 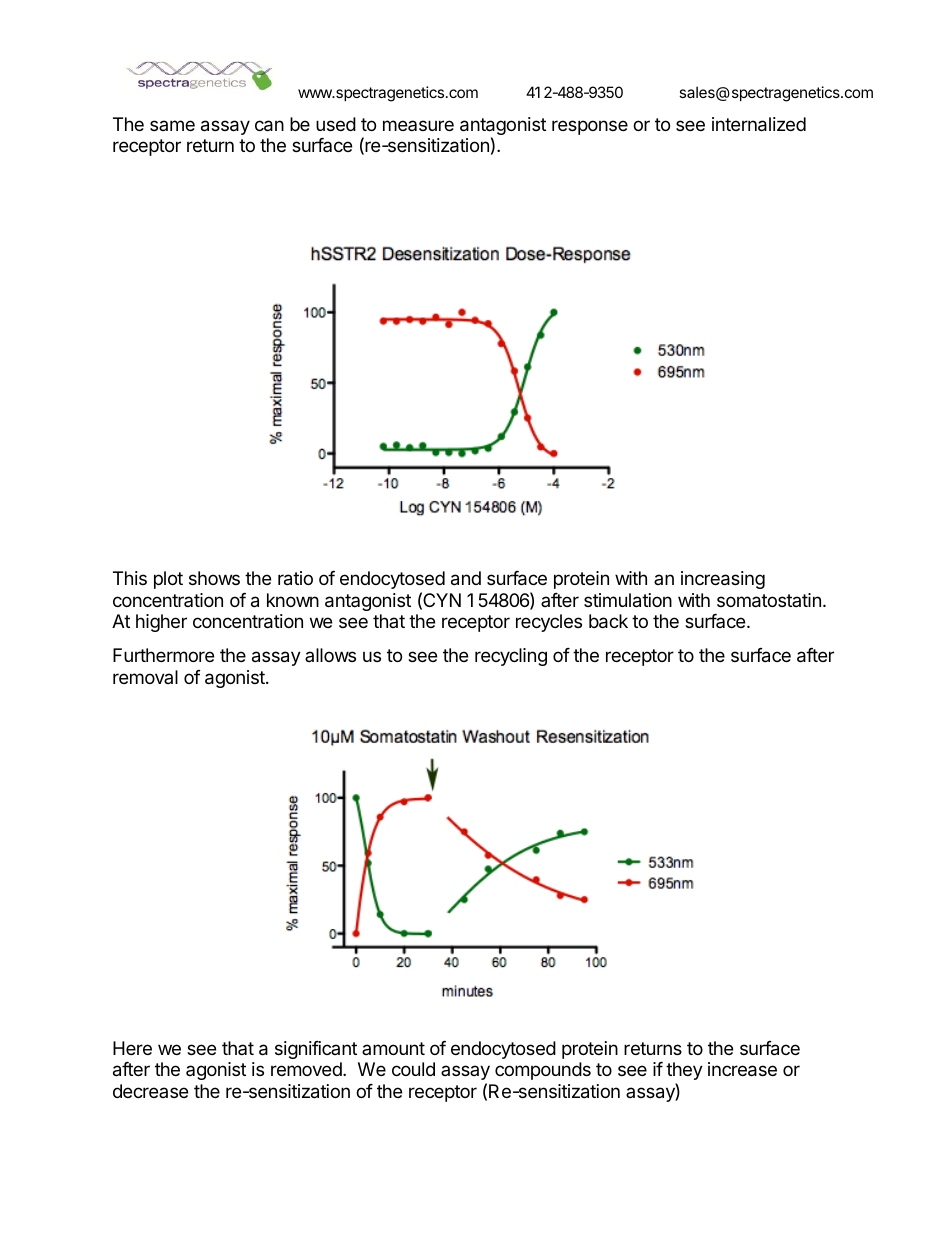 I want to click on decrease, so click(x=150, y=1091).
